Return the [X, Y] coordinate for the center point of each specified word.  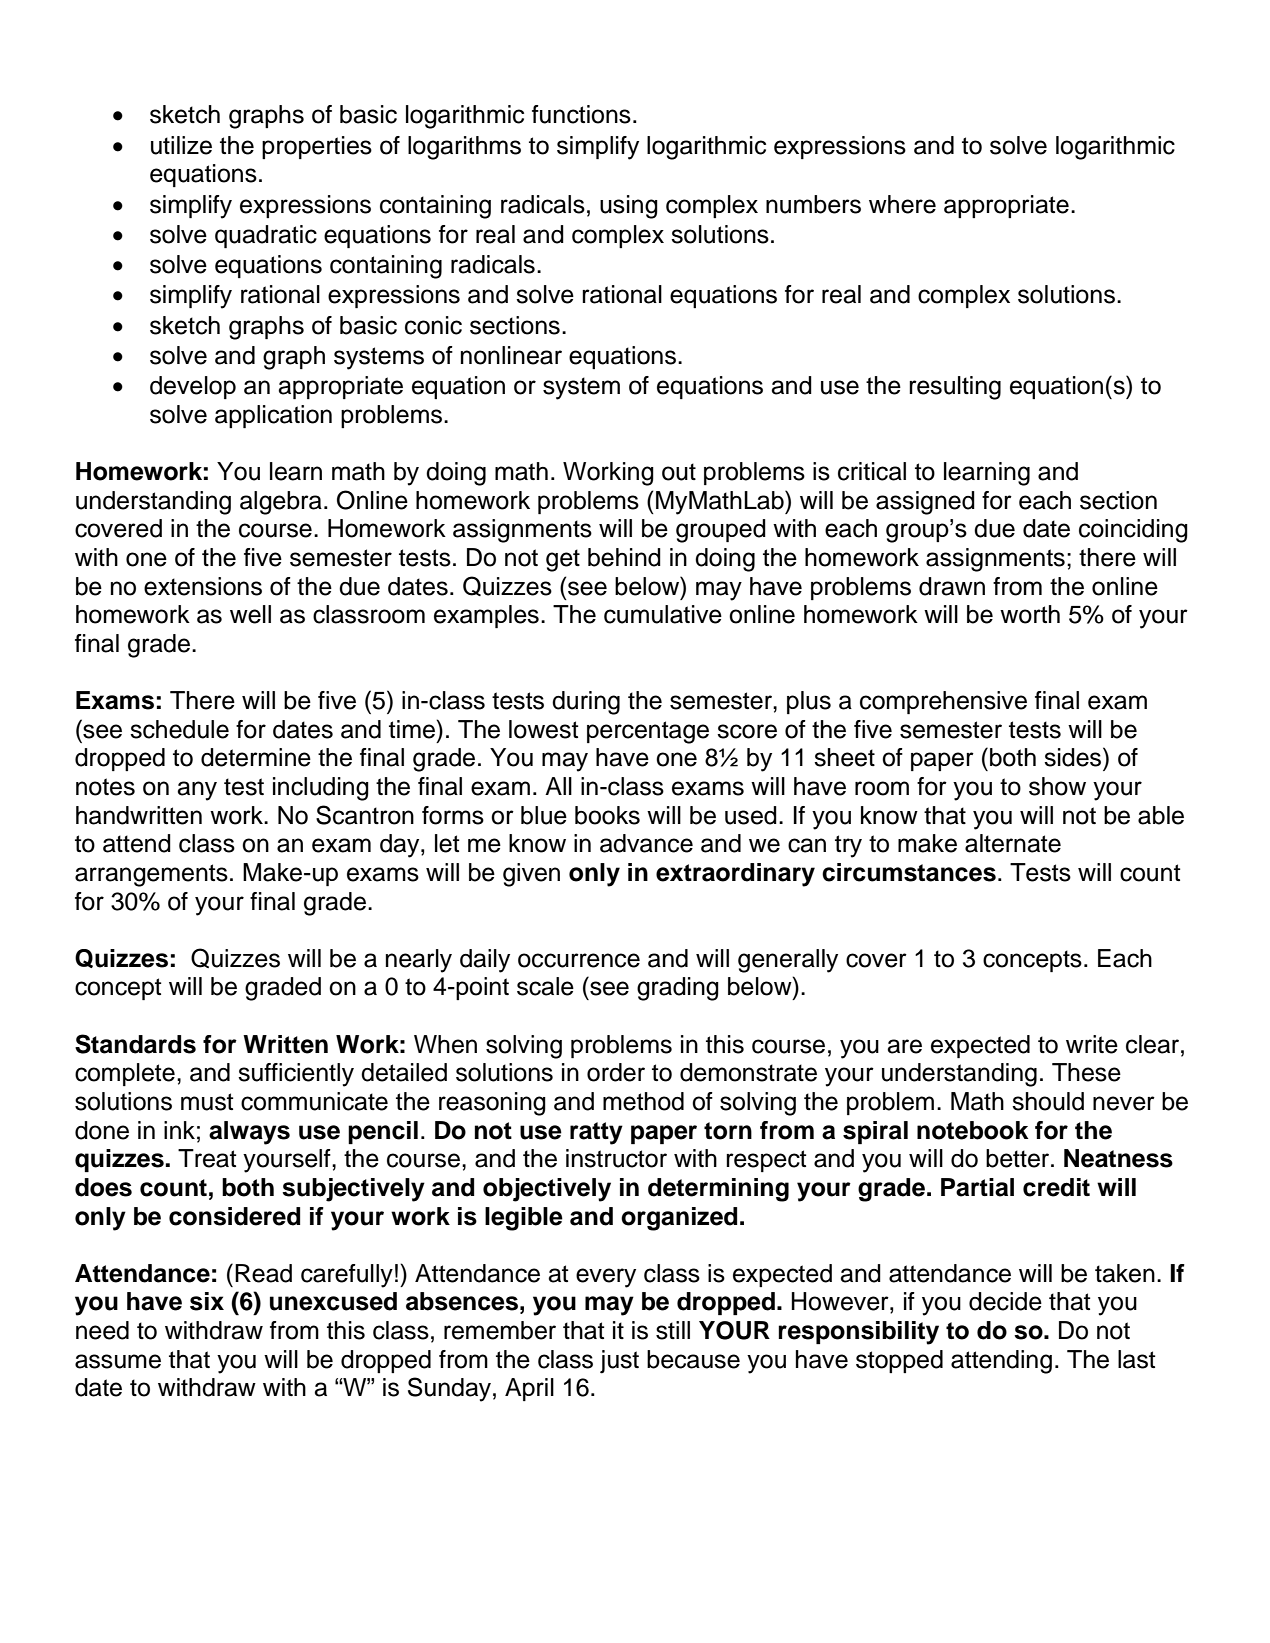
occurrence [579, 960]
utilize [181, 145]
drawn [952, 586]
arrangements [151, 875]
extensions [203, 586]
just [619, 1362]
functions [581, 114]
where [902, 204]
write [1092, 1044]
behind [624, 557]
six [207, 1301]
